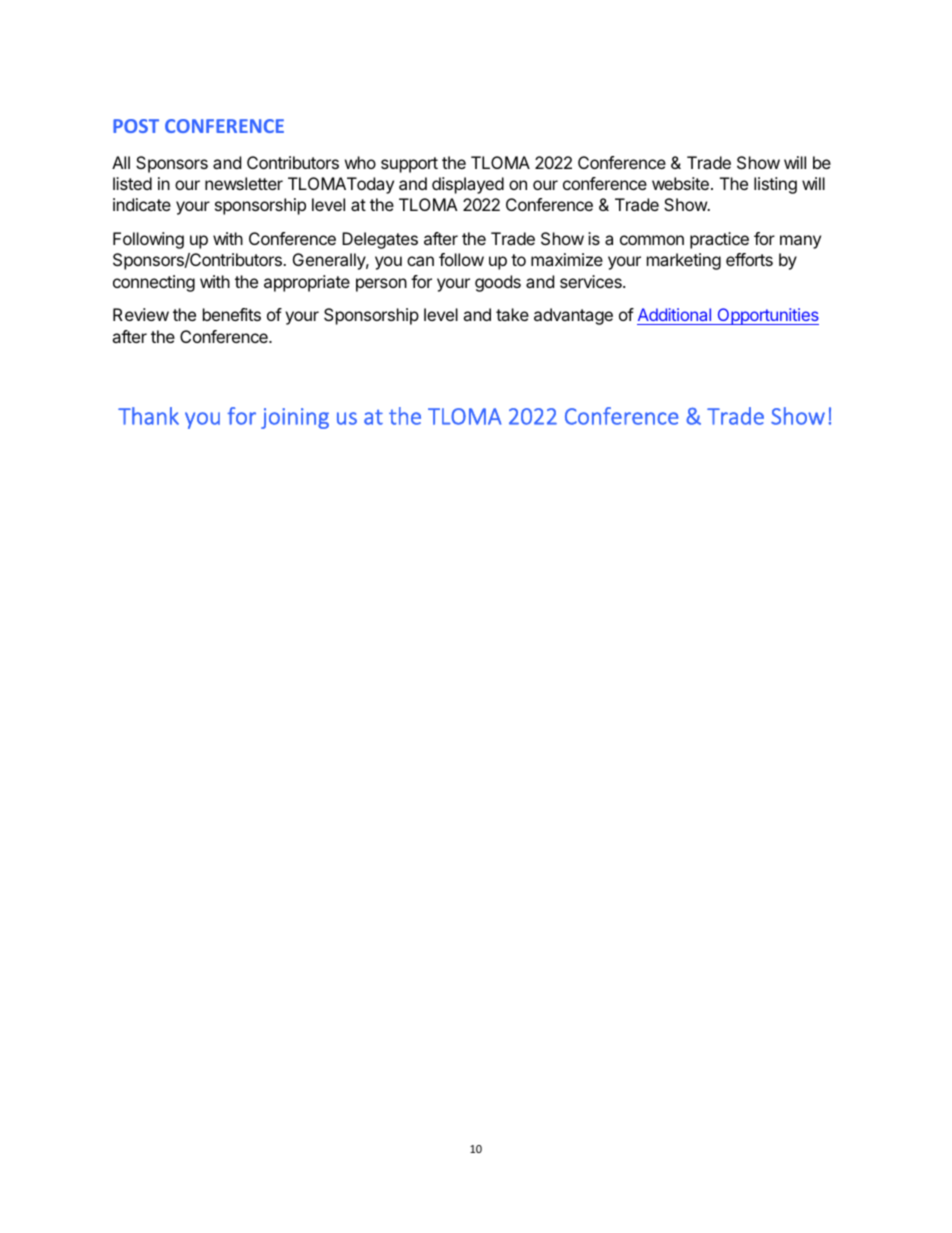 The height and width of the screenshot is (1233, 952). What do you see at coordinates (232, 314) in the screenshot?
I see `benefits` at bounding box center [232, 314].
